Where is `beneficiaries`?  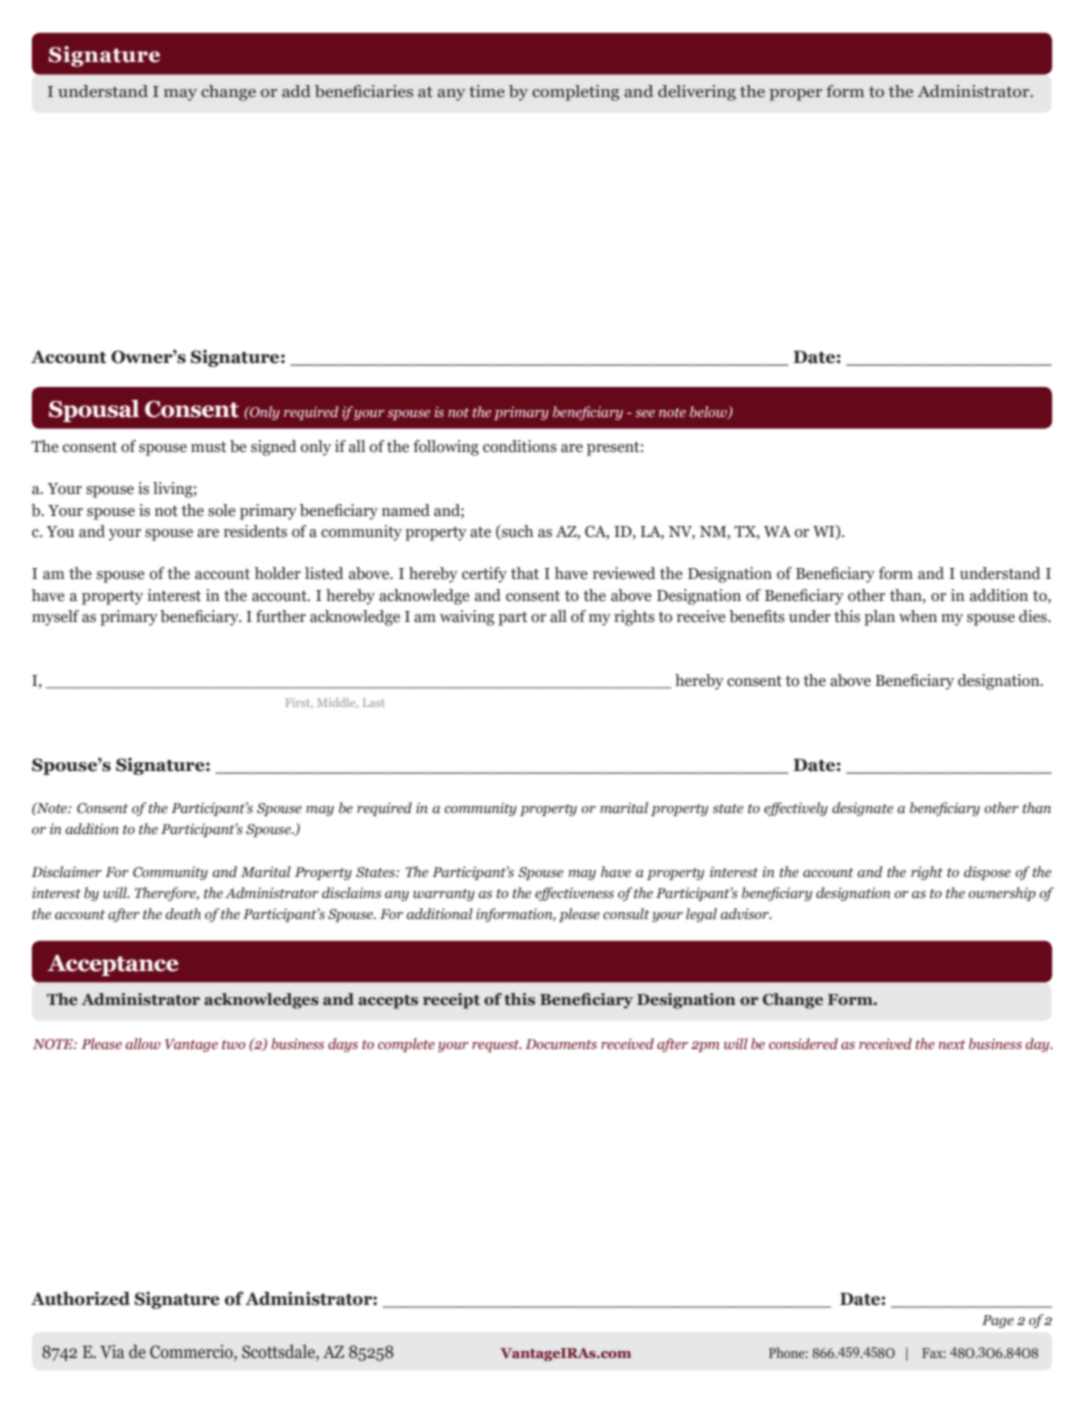
beneficiaries is located at coordinates (364, 91).
